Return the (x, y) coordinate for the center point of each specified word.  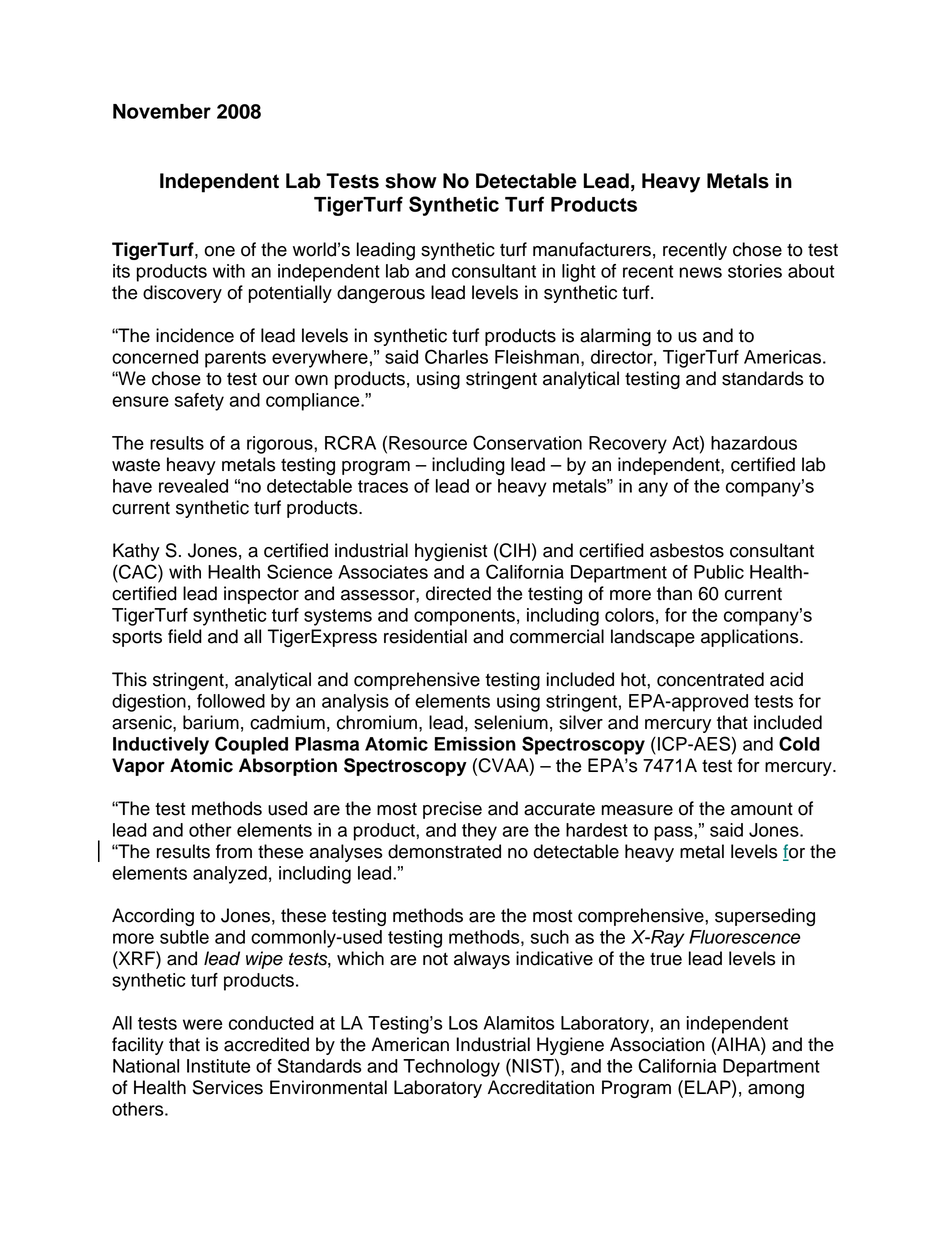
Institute (218, 1066)
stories (755, 271)
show (411, 181)
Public (719, 572)
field (185, 636)
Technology (451, 1068)
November (162, 111)
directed (458, 593)
